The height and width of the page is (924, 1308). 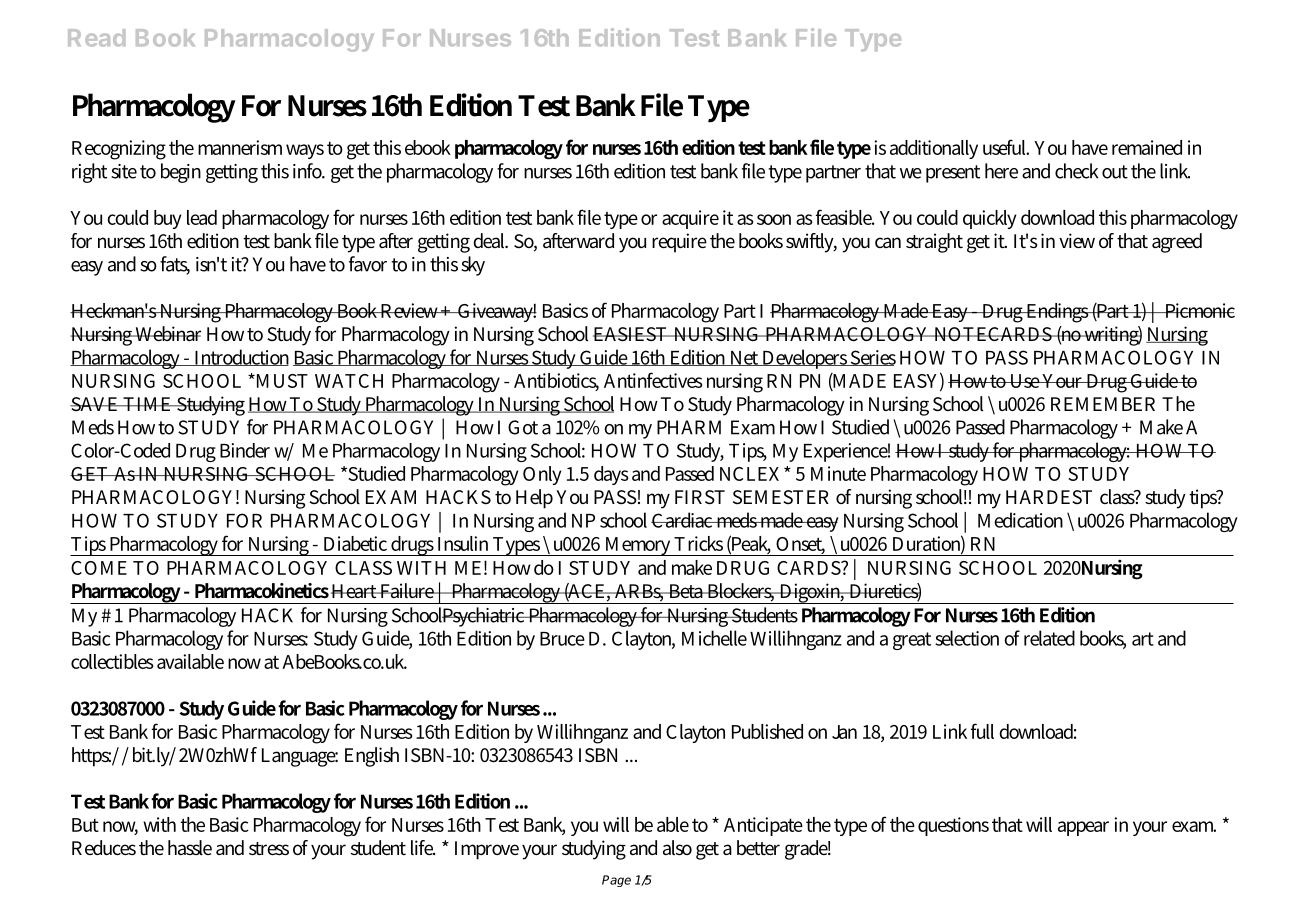 I want to click on also, so click(x=677, y=848).
